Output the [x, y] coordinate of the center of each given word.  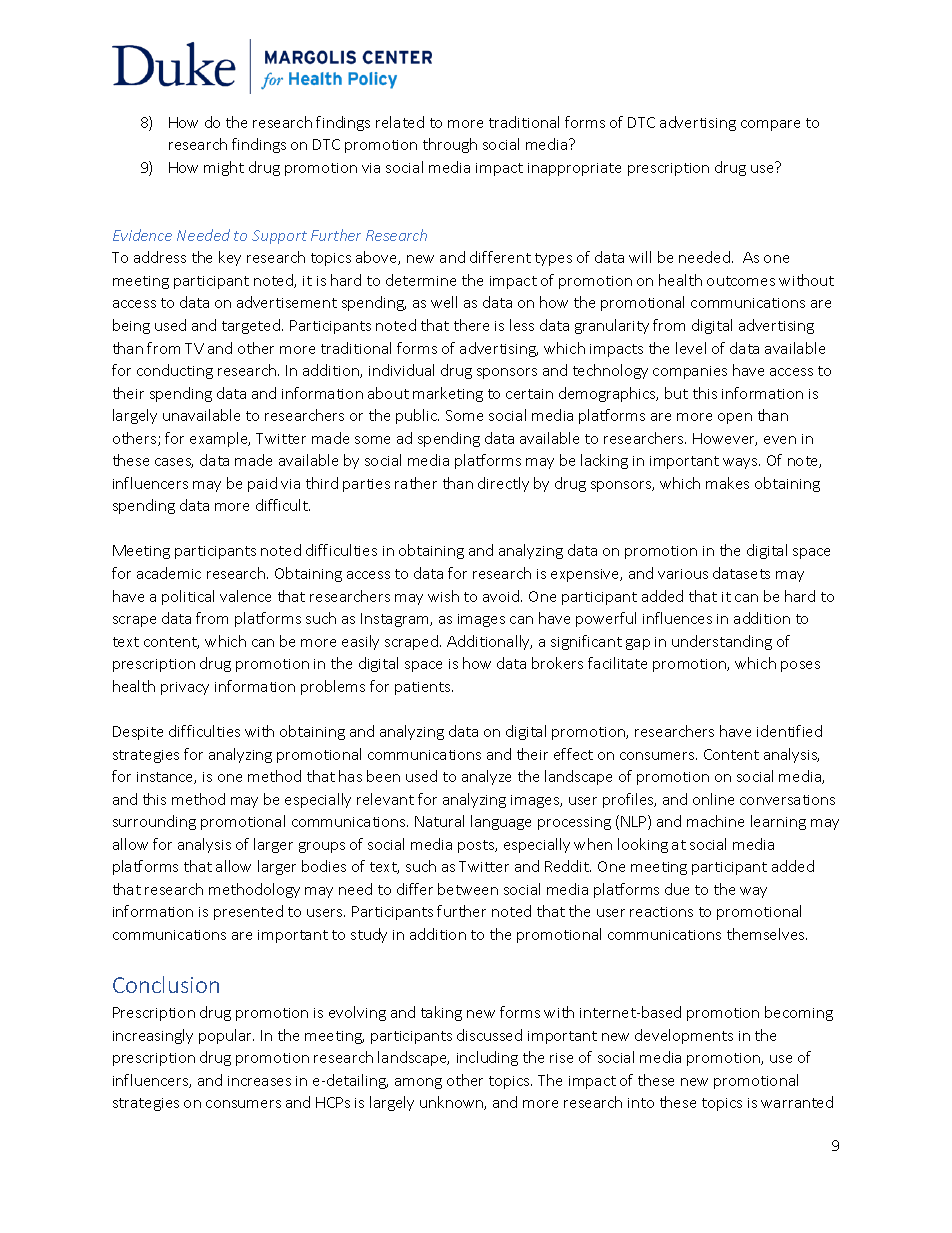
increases [259, 1081]
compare [770, 125]
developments [684, 1036]
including [487, 1058]
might [224, 168]
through [450, 145]
